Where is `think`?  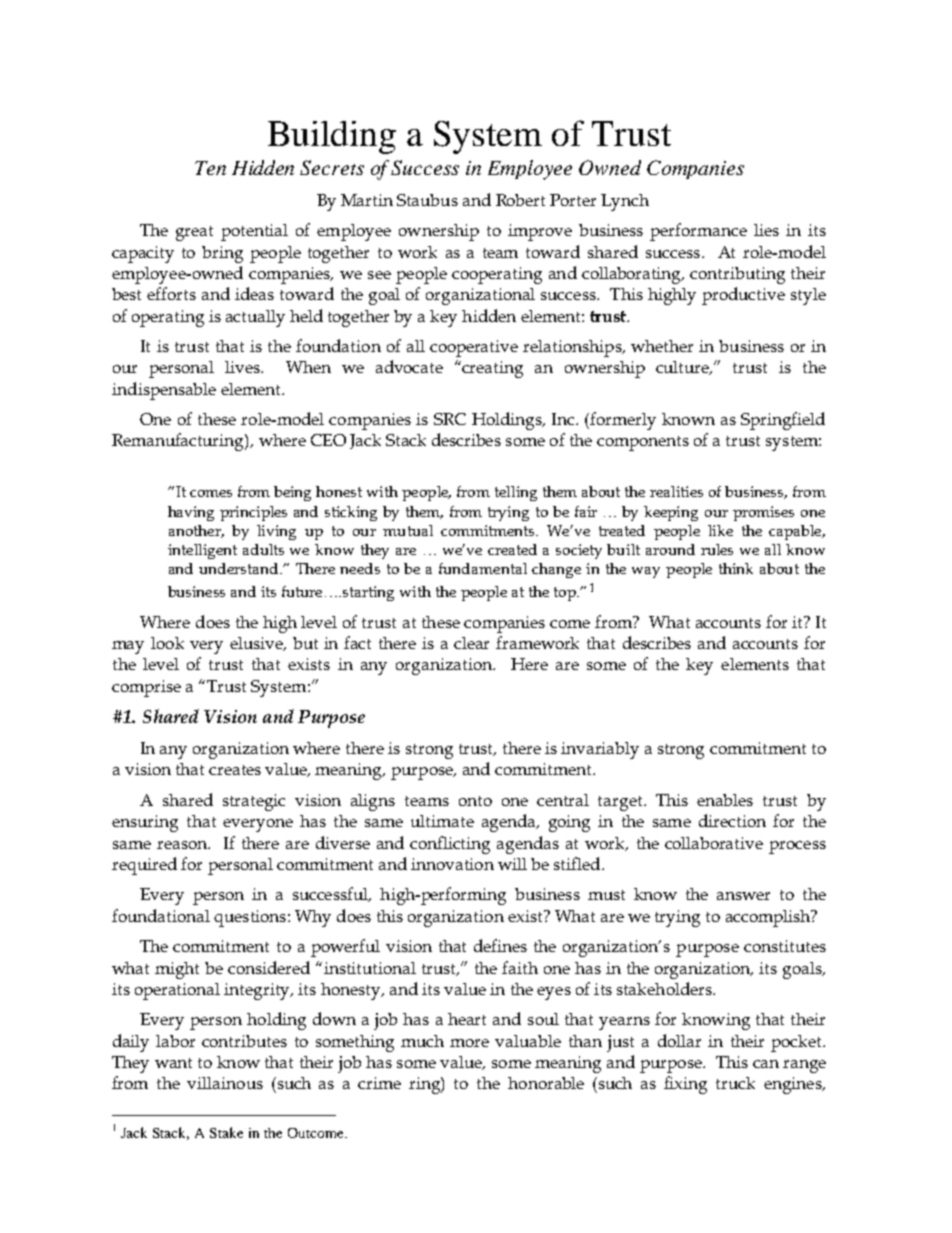 think is located at coordinates (736, 568).
